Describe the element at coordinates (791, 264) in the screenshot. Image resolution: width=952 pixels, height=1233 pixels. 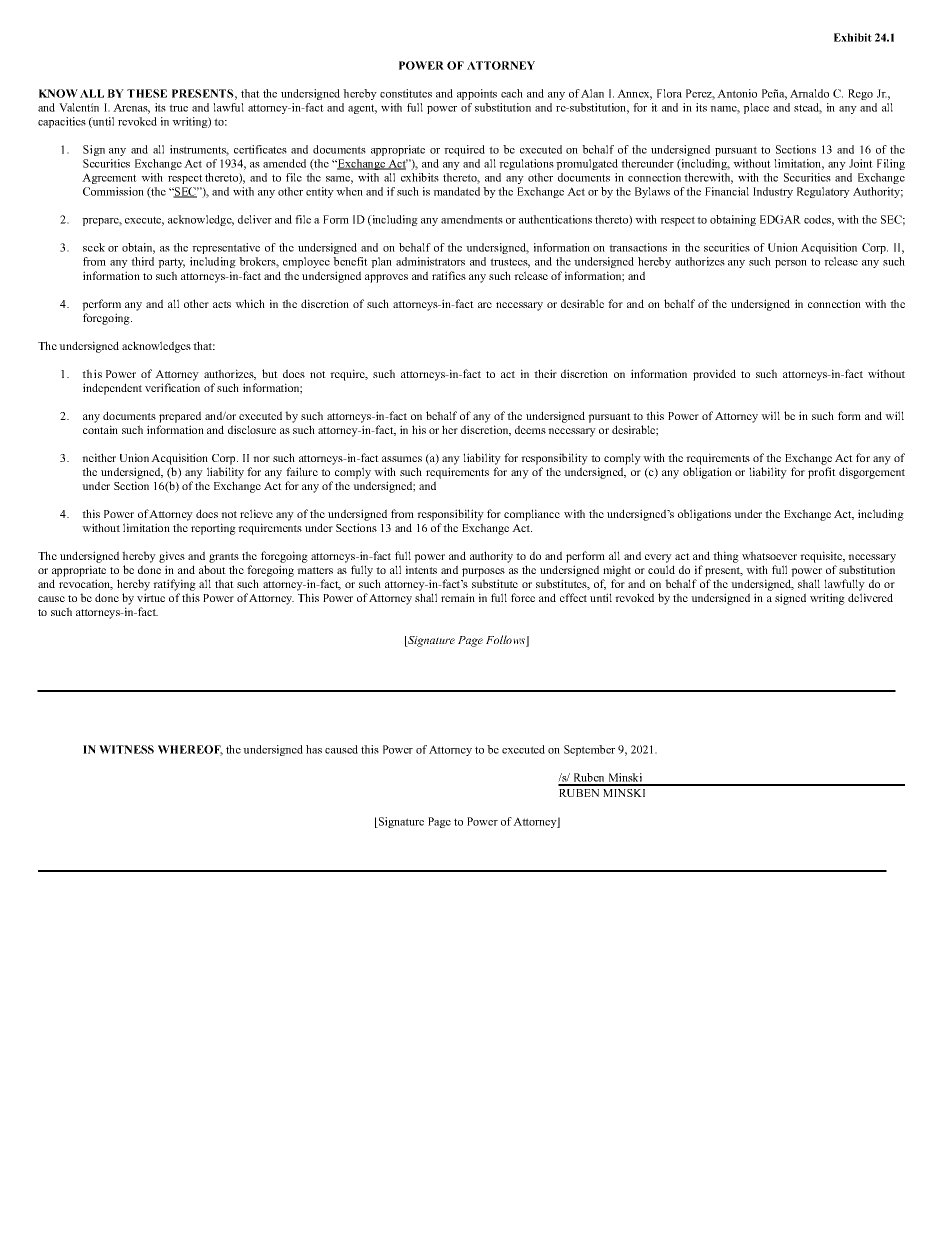
I see `person` at that location.
